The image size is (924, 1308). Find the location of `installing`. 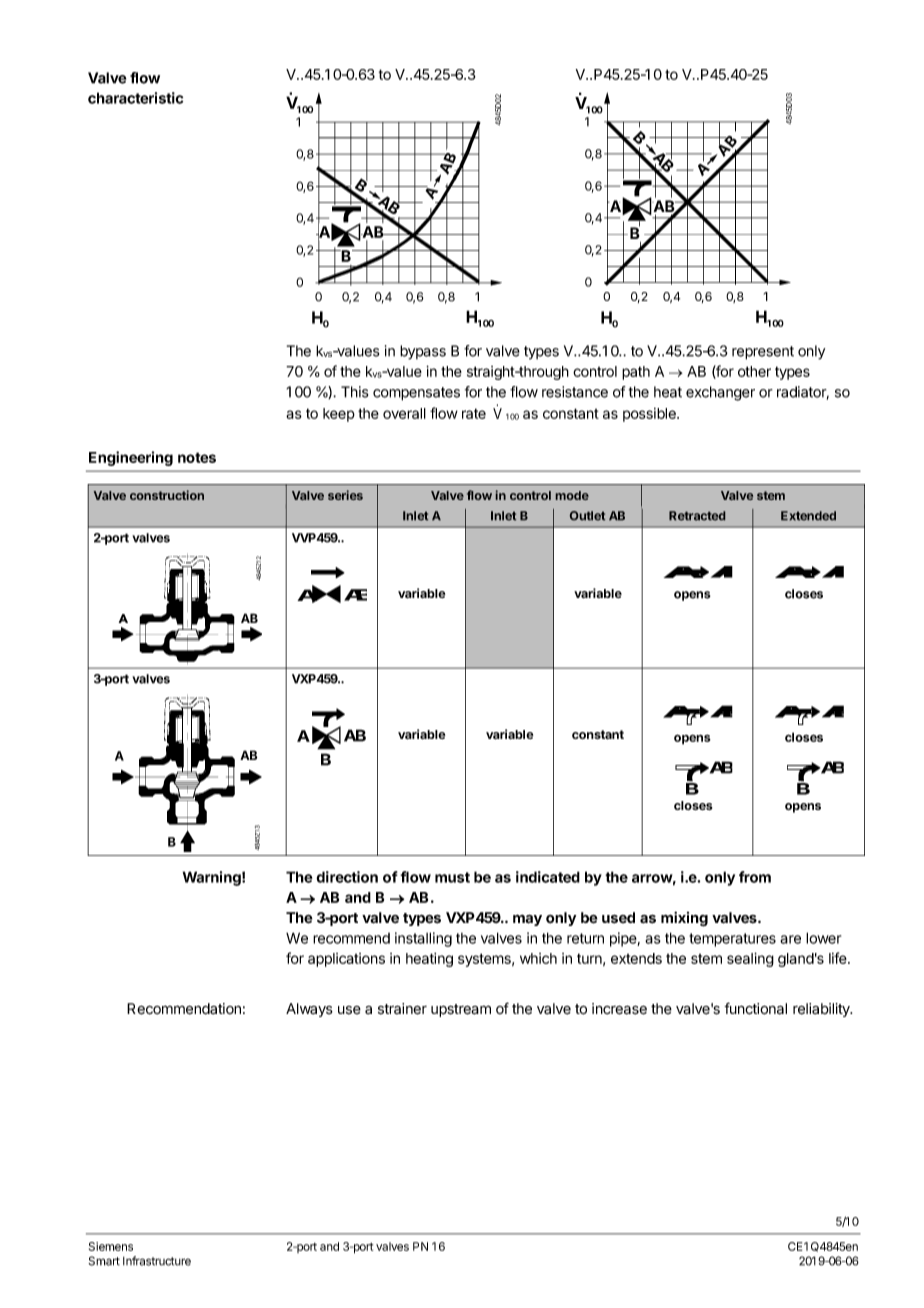

installing is located at coordinates (423, 939).
